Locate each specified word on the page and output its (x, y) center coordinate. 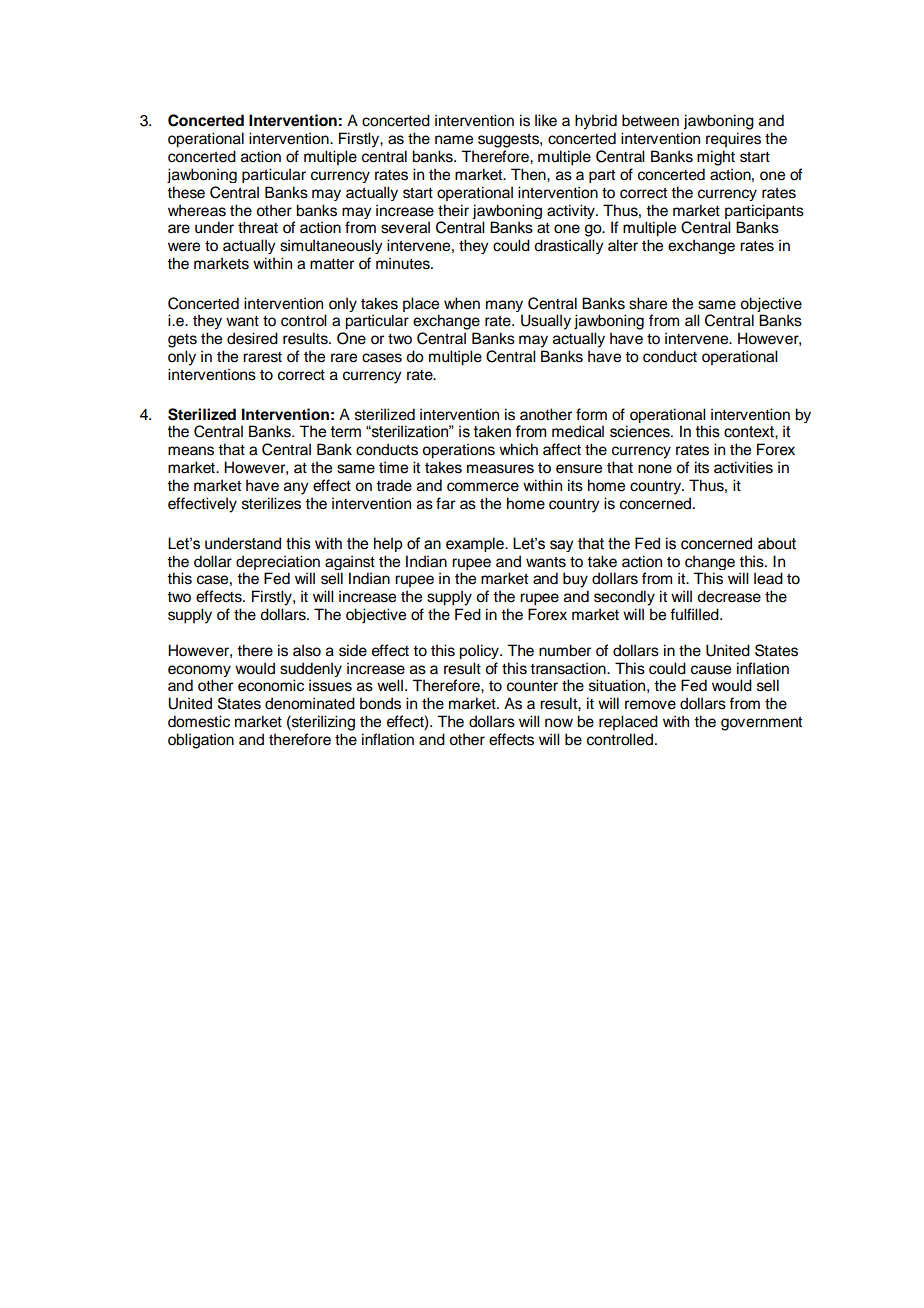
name (454, 140)
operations (458, 451)
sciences (641, 431)
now (559, 723)
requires (733, 140)
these (186, 192)
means (191, 451)
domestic (199, 721)
